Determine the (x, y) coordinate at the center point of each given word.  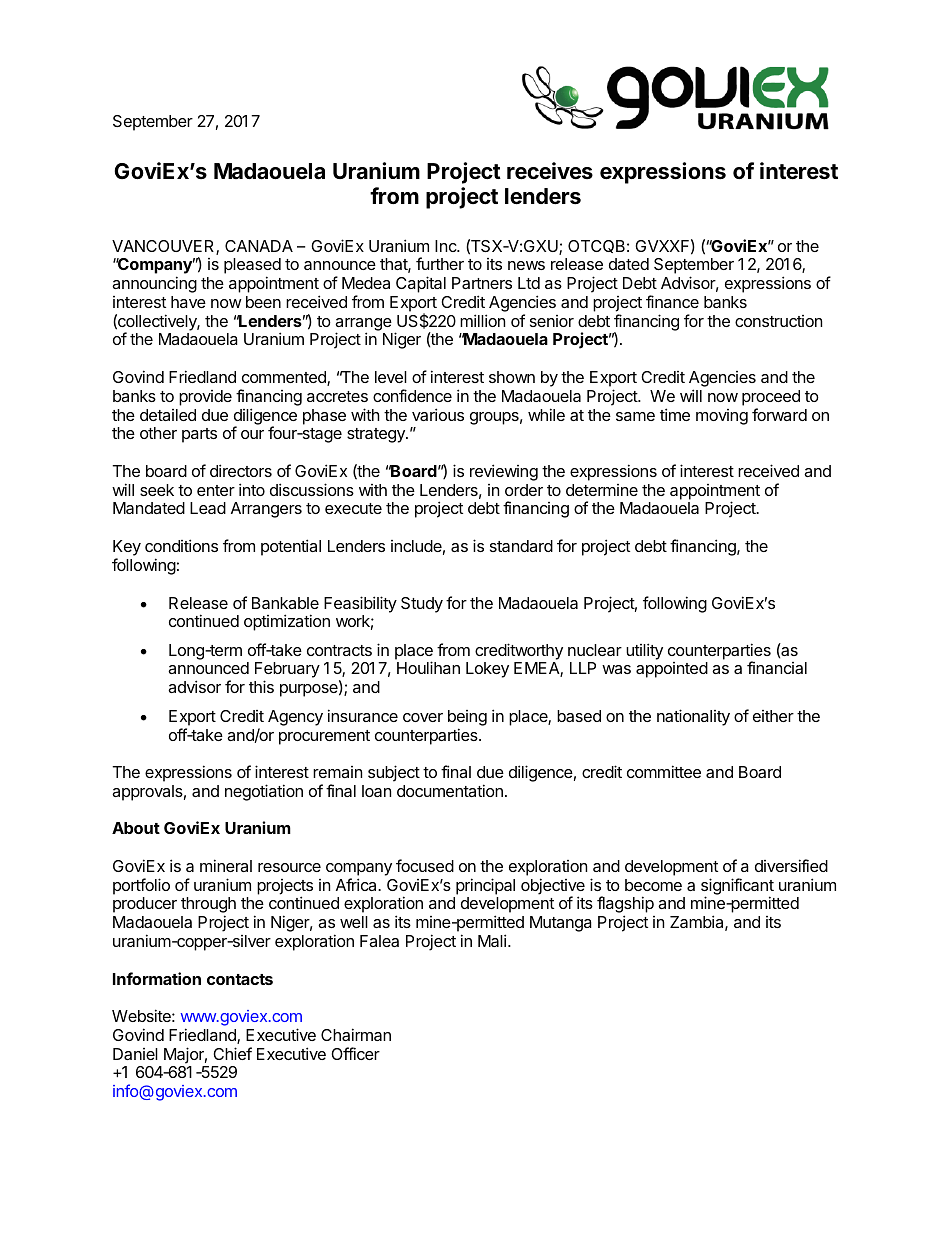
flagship (625, 906)
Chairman (356, 1034)
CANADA (259, 246)
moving (722, 417)
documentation (450, 790)
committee (664, 771)
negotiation (264, 792)
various (438, 414)
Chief (232, 1053)
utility (644, 651)
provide (205, 398)
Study (422, 605)
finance (672, 301)
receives (550, 171)
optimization (287, 622)
